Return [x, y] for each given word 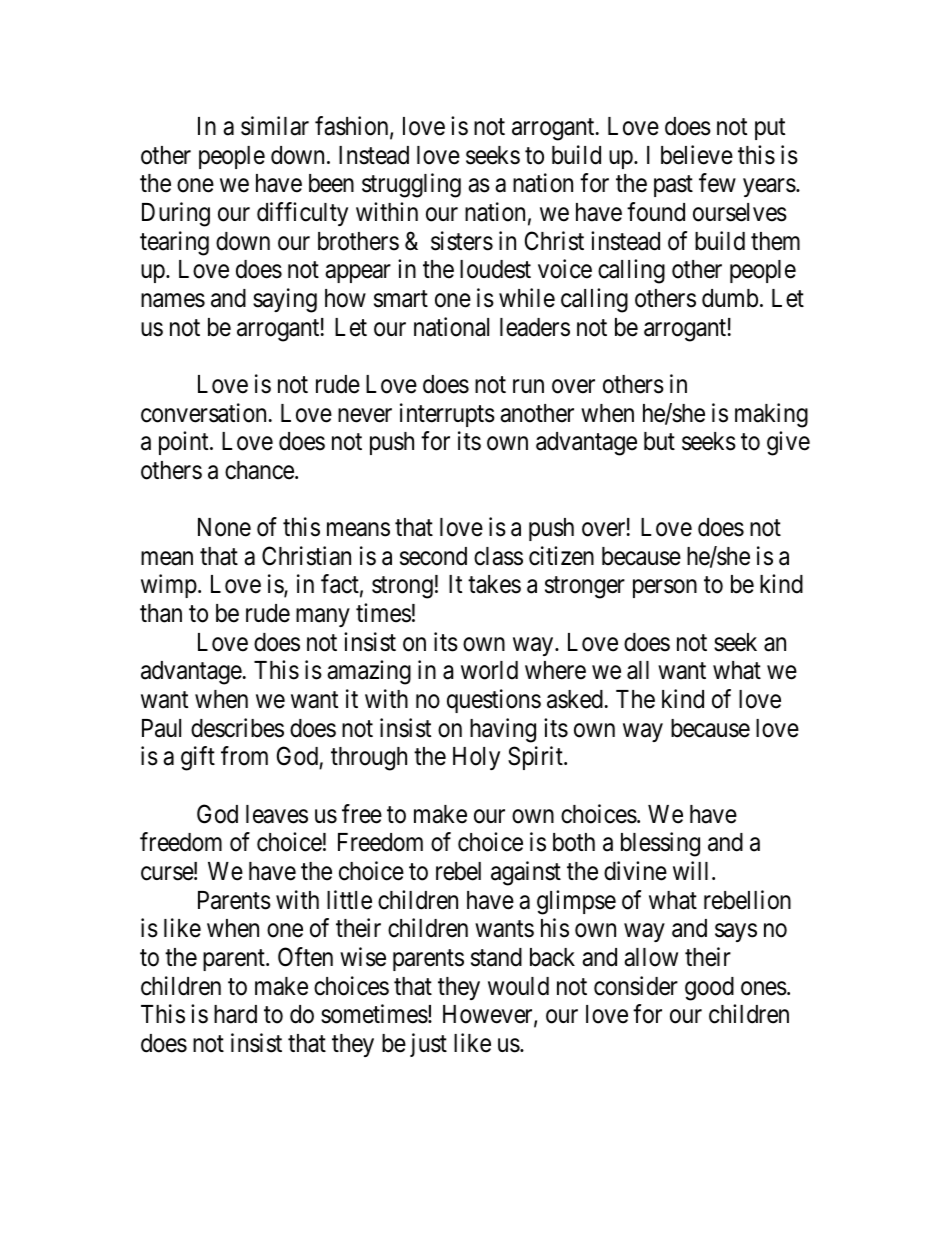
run [528, 386]
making [771, 415]
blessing [660, 844]
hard [235, 1014]
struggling [411, 185]
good [709, 989]
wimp [169, 586]
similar [275, 126]
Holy [476, 758]
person [665, 589]
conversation [203, 413]
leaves [277, 814]
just [428, 1045]
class [498, 556]
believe [697, 155]
